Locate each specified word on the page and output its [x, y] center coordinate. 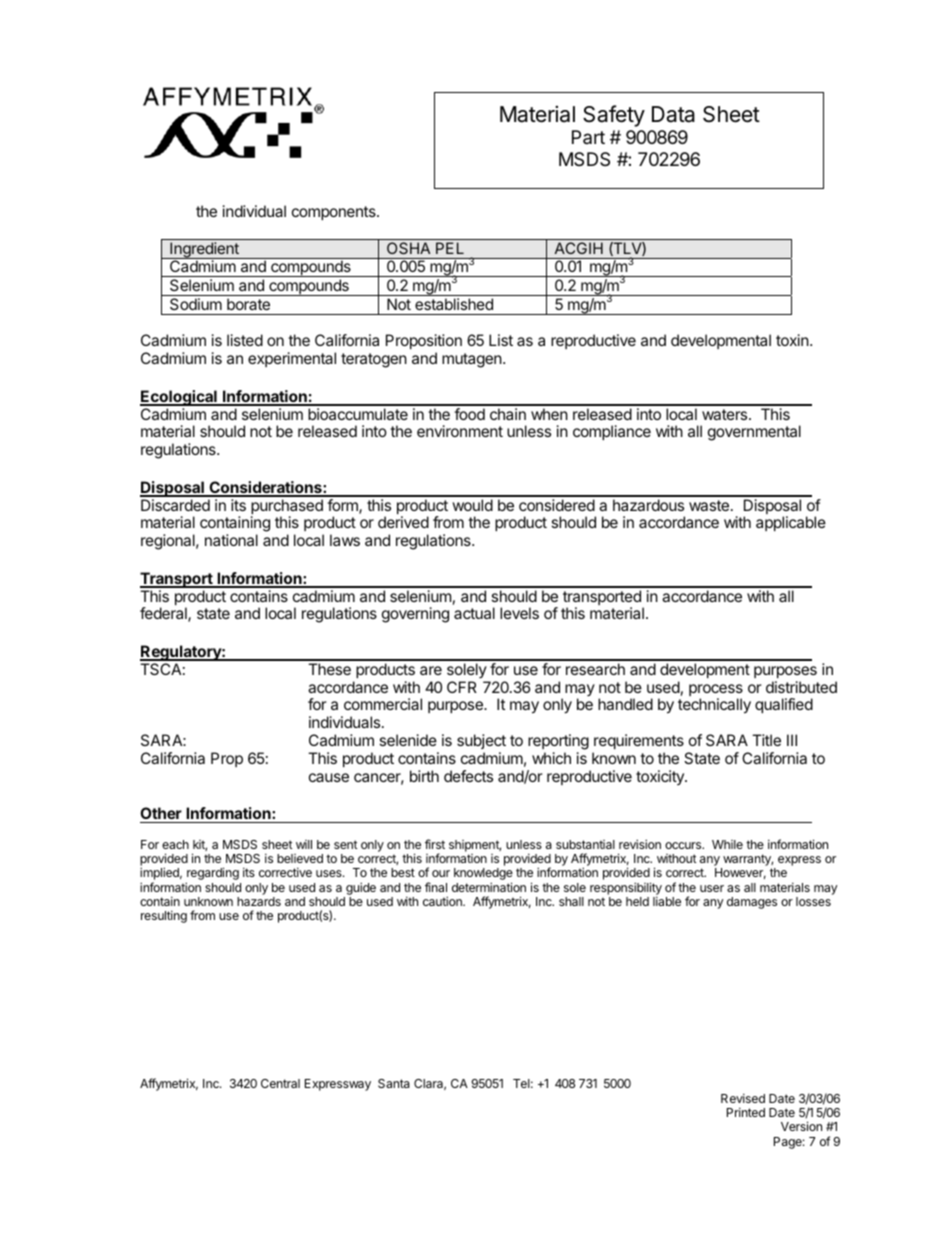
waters [726, 414]
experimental [292, 359]
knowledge [483, 875]
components [335, 213]
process [716, 691]
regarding [212, 875]
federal [164, 614]
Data [673, 114]
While [727, 844]
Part [588, 137]
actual [474, 613]
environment [460, 431]
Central [280, 1083]
